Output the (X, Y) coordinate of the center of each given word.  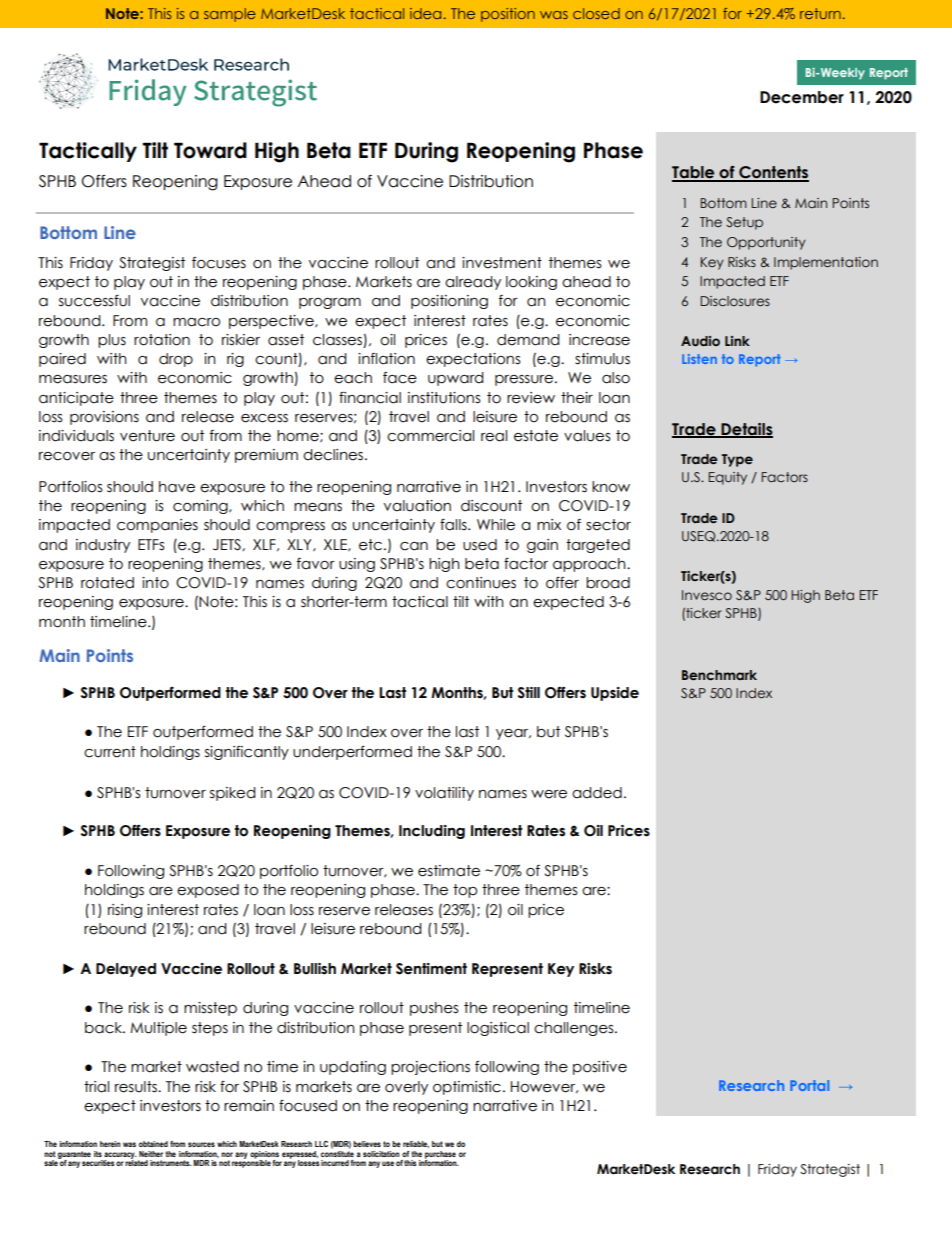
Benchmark (719, 675)
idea (425, 13)
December (802, 97)
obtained (153, 1144)
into (155, 583)
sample (230, 15)
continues (481, 583)
